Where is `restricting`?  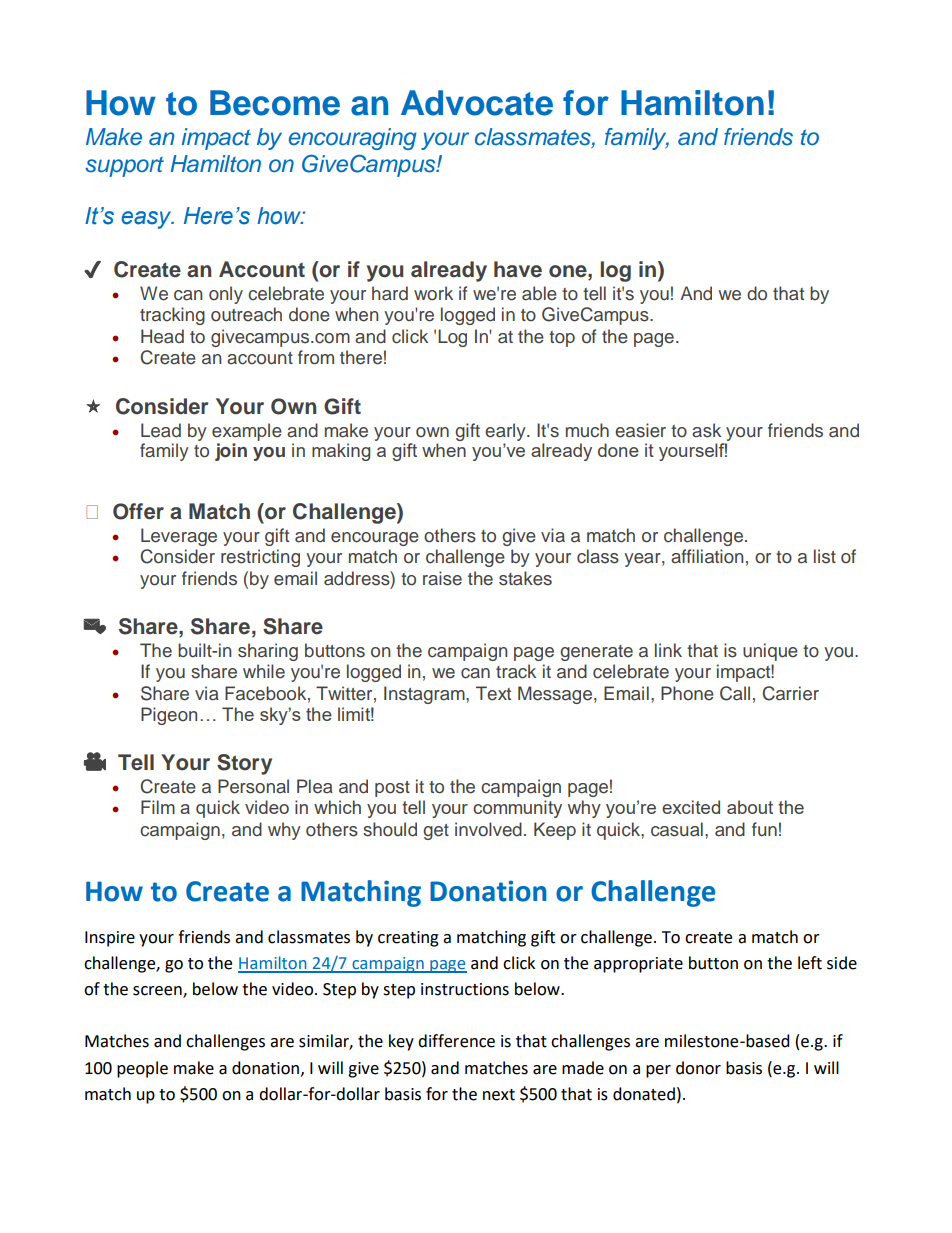 restricting is located at coordinates (260, 558).
